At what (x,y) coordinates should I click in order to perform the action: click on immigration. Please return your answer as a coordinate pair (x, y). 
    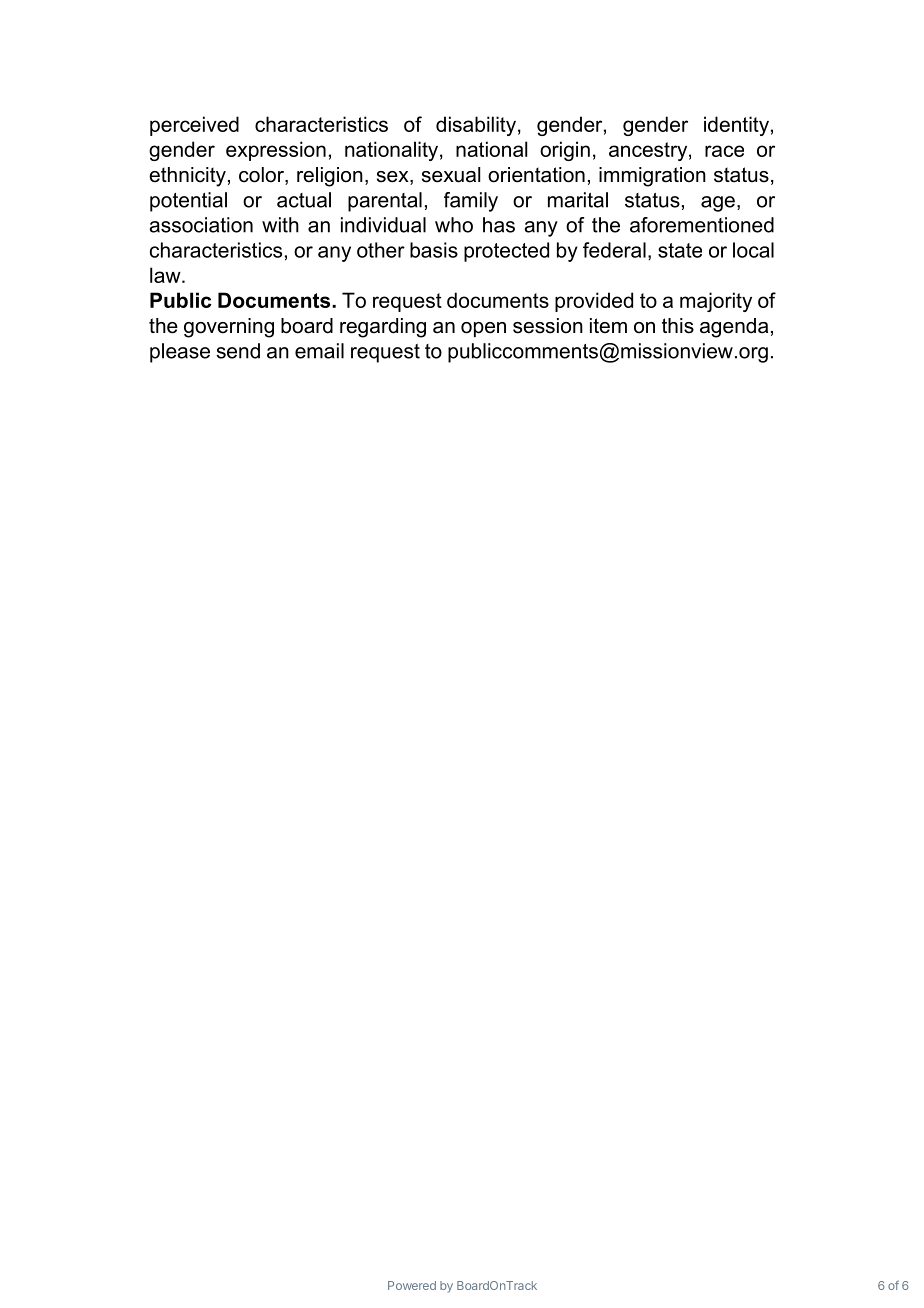
    Looking at the image, I should click on (652, 177).
